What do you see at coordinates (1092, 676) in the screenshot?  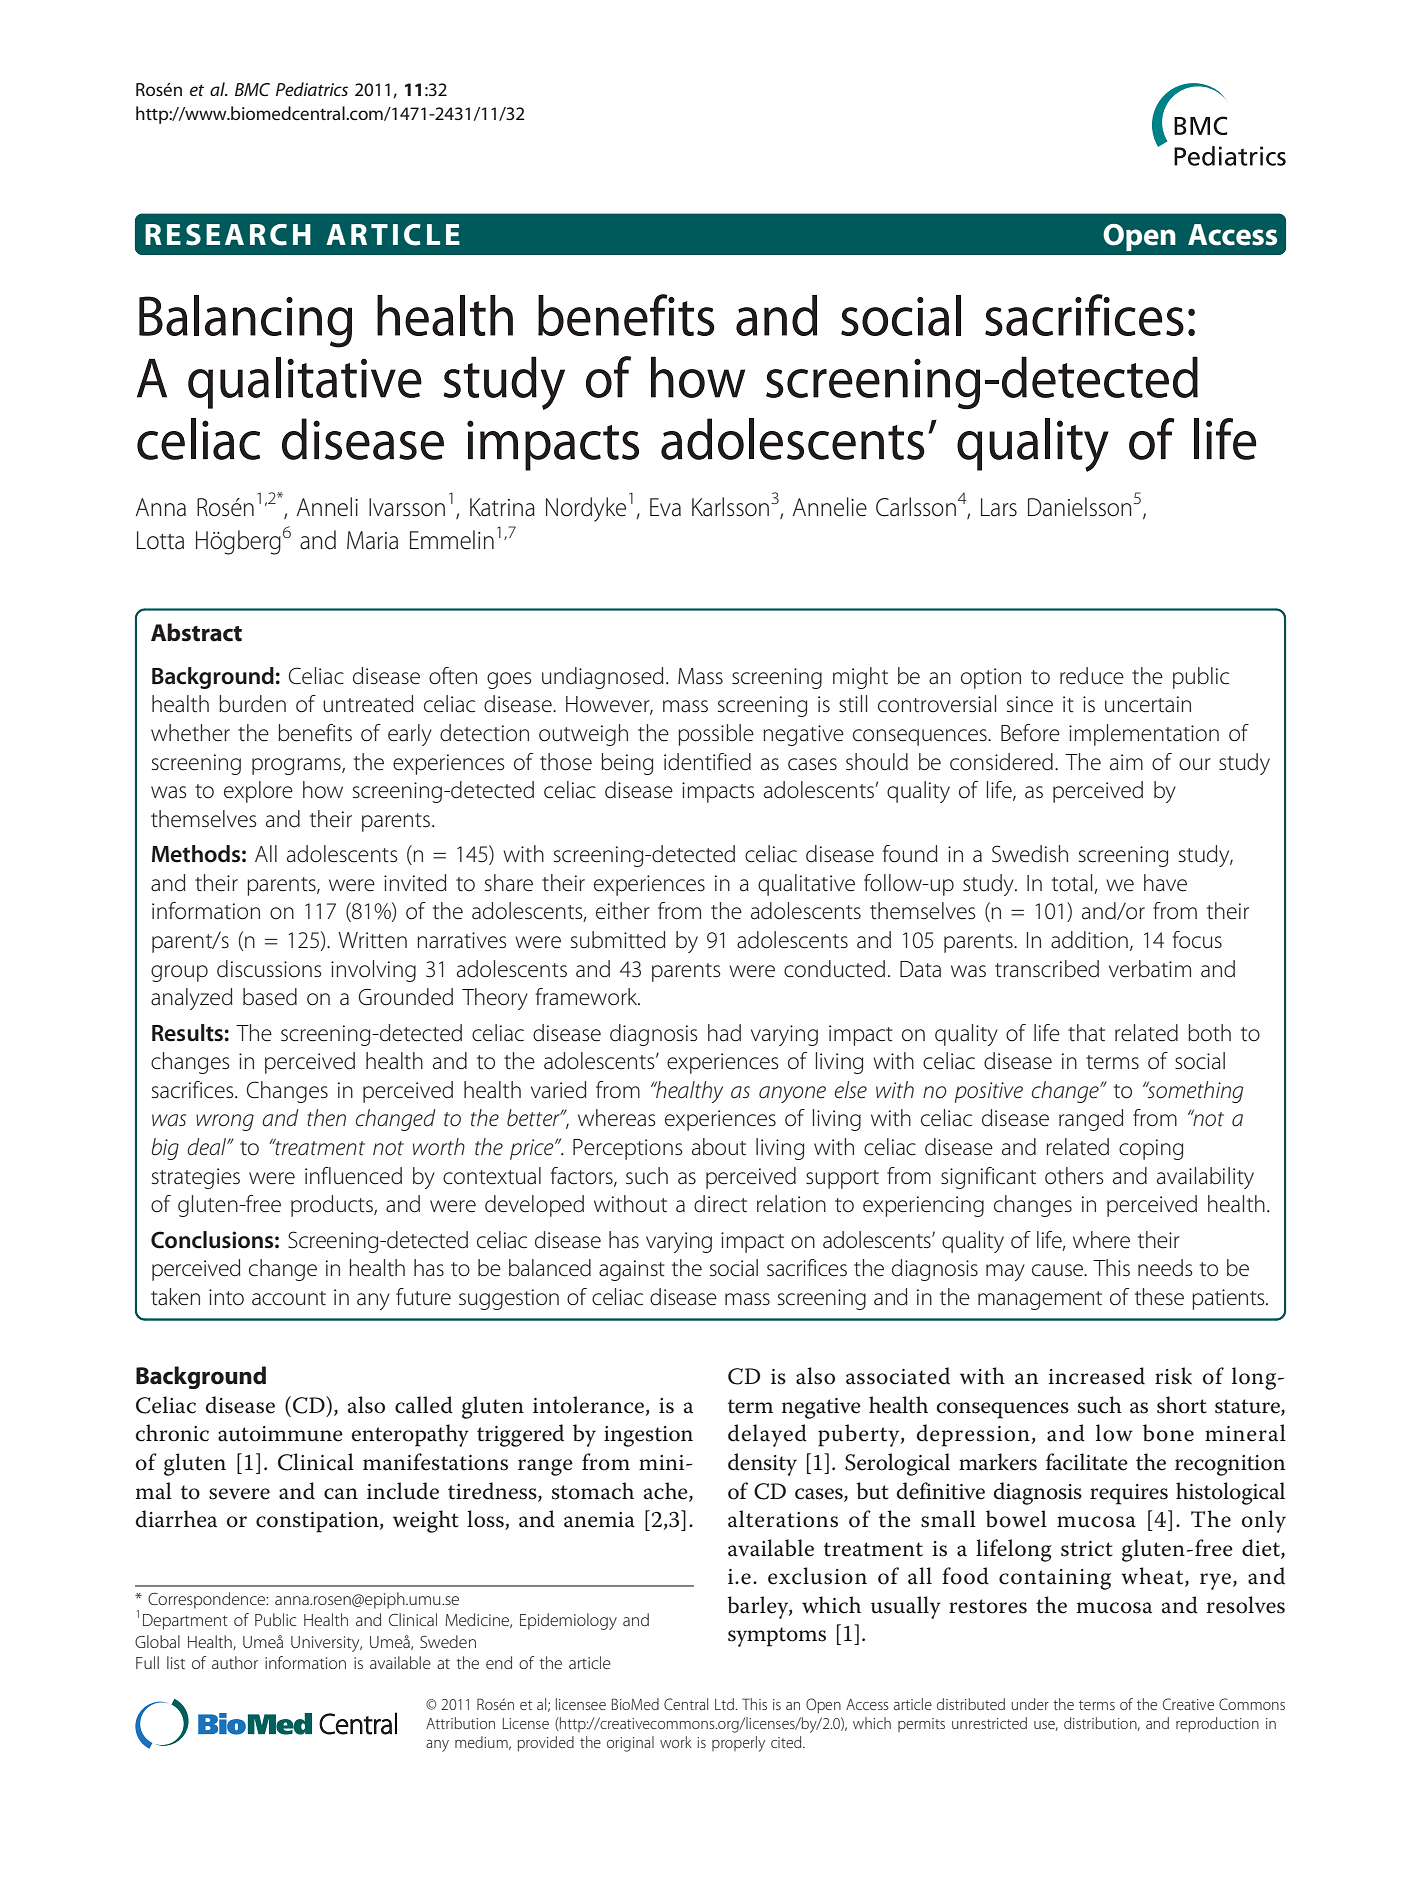 I see `reduce` at bounding box center [1092, 676].
